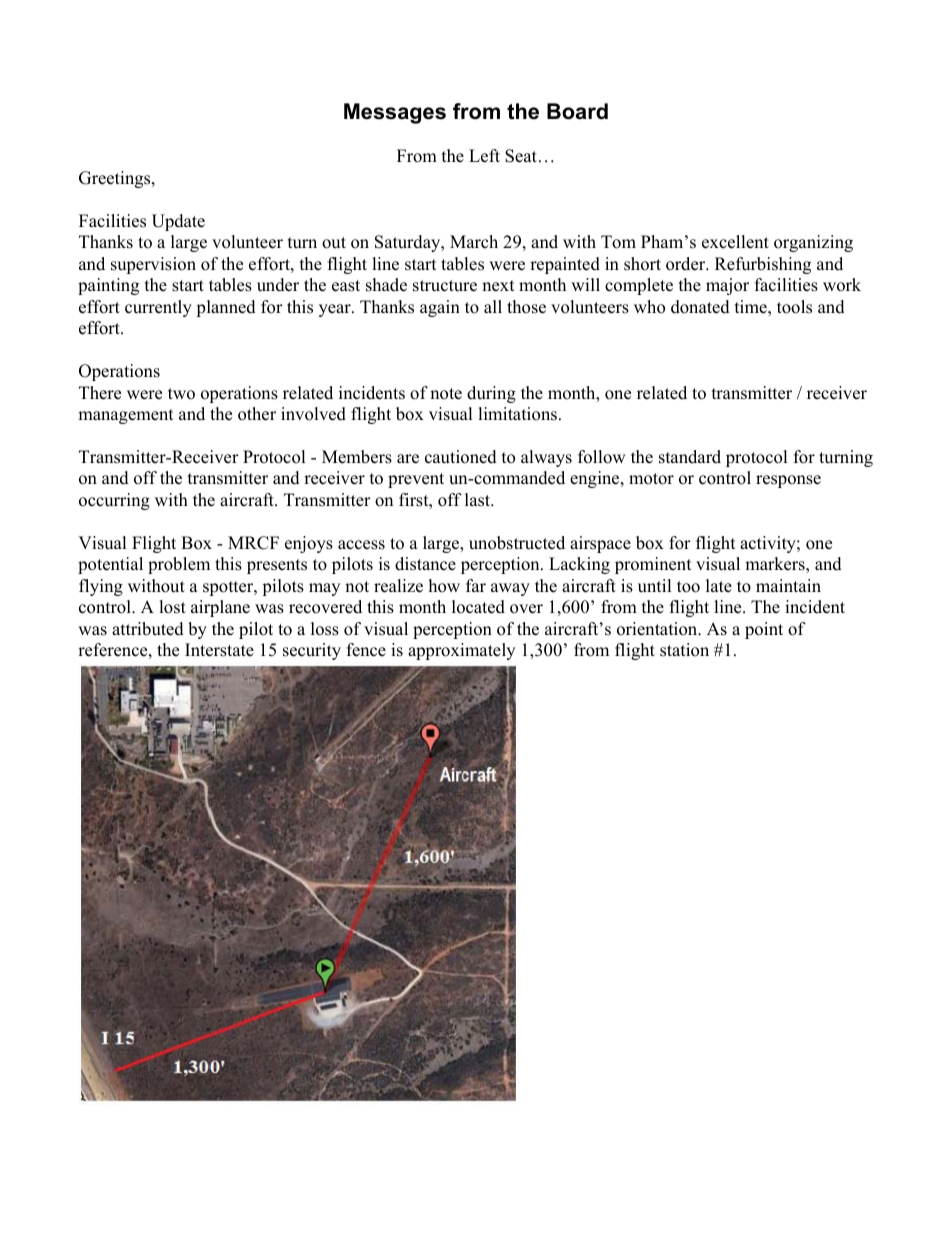 Image resolution: width=952 pixels, height=1233 pixels. I want to click on prevent, so click(416, 480).
